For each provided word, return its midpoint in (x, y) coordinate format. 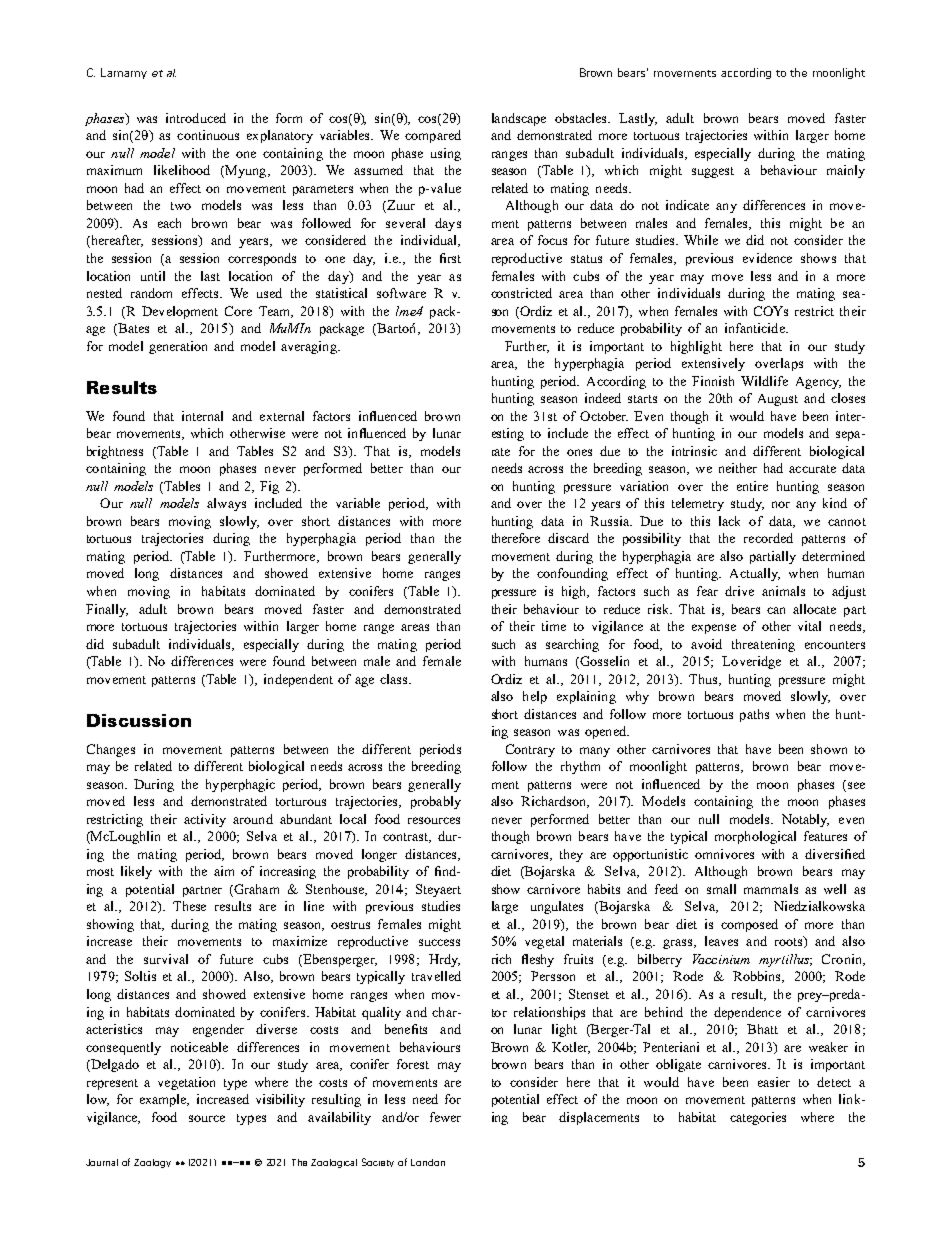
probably (436, 802)
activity (205, 820)
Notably (805, 820)
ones (579, 452)
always (226, 504)
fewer (445, 1117)
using (446, 154)
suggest (713, 172)
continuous (208, 135)
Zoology (152, 1163)
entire (752, 486)
